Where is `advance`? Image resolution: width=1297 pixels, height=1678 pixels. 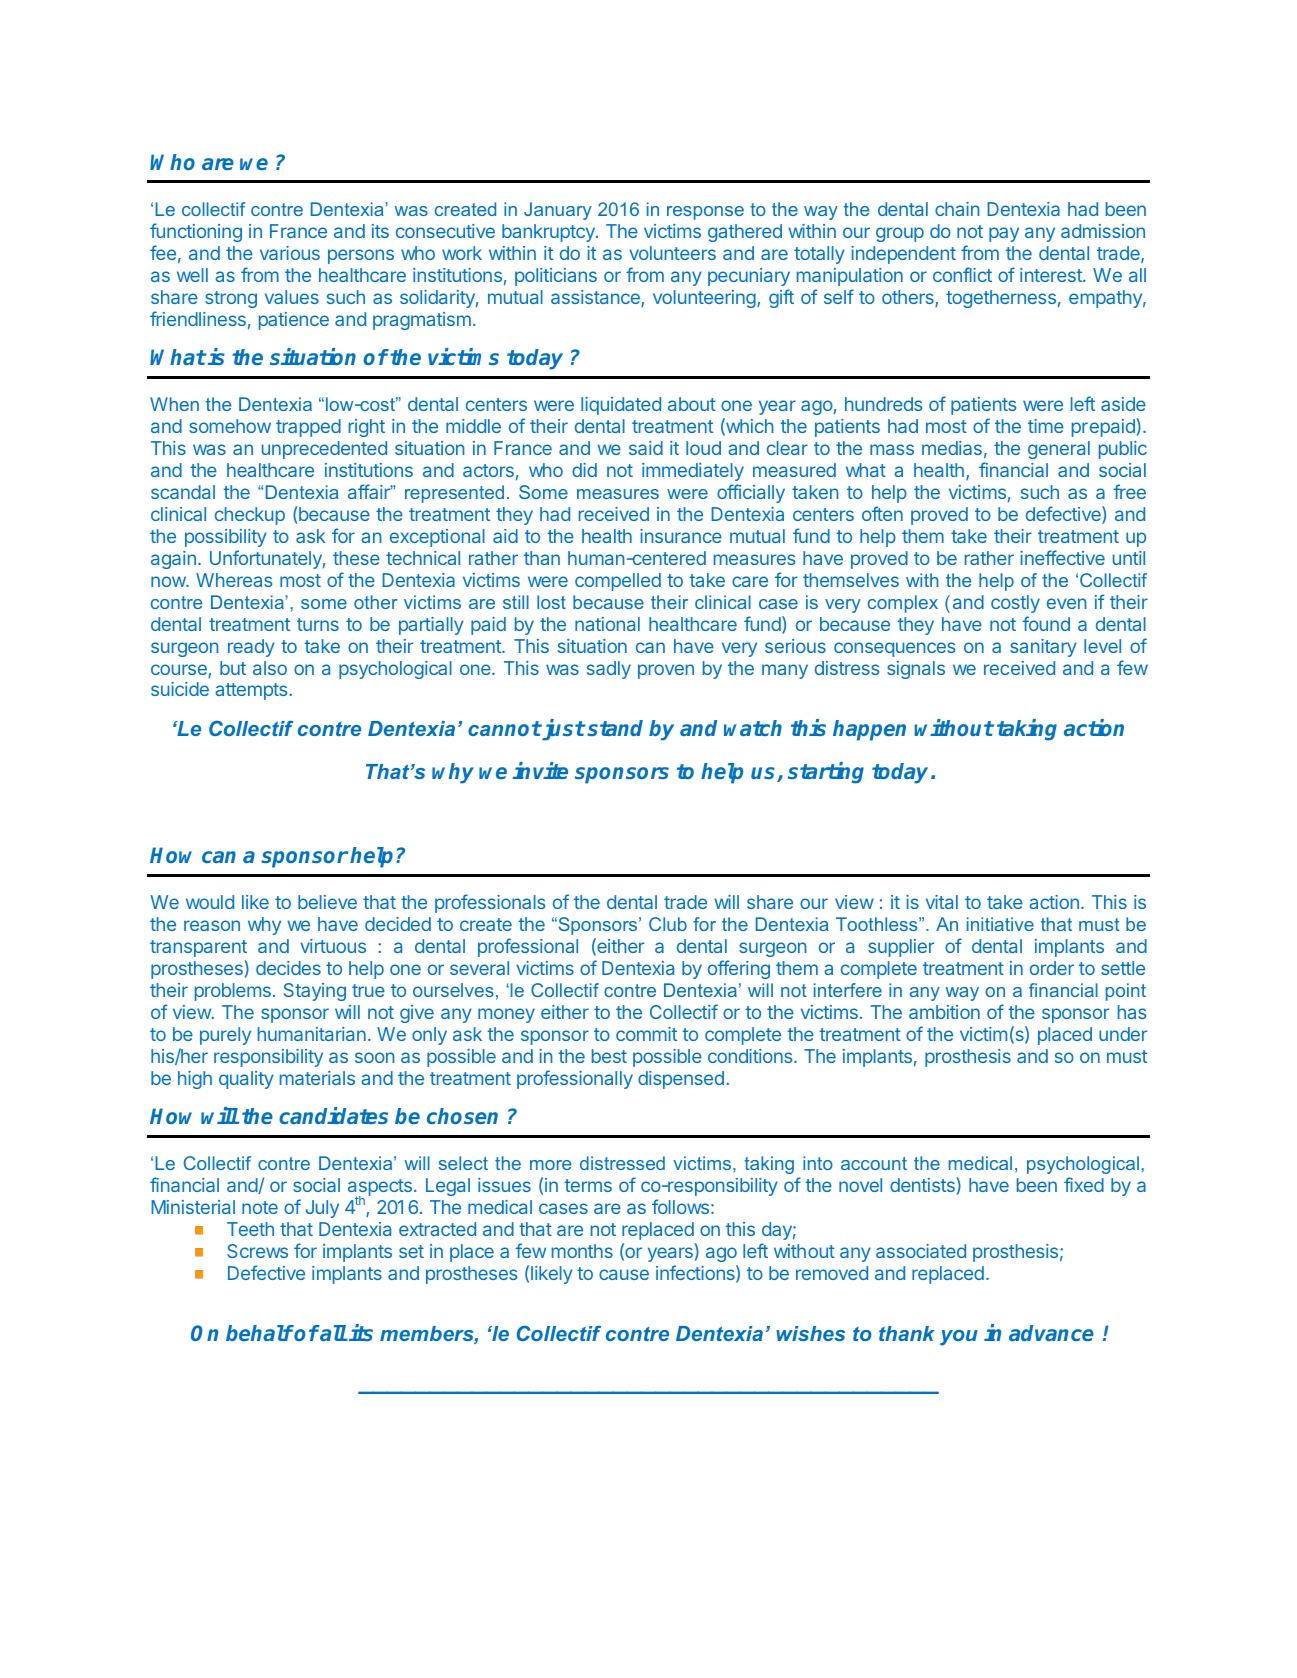 advance is located at coordinates (1051, 1333).
